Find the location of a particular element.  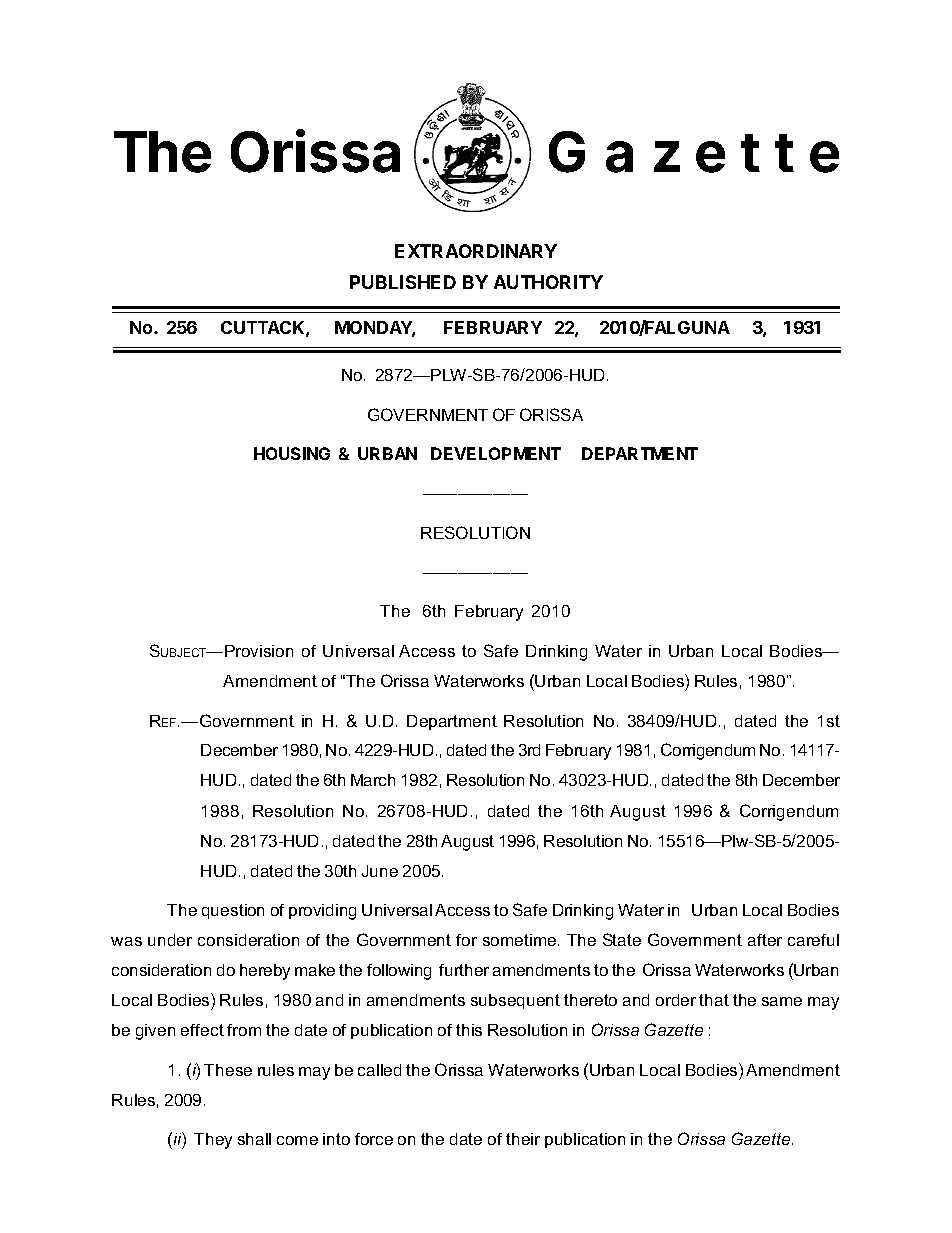

question is located at coordinates (233, 911).
